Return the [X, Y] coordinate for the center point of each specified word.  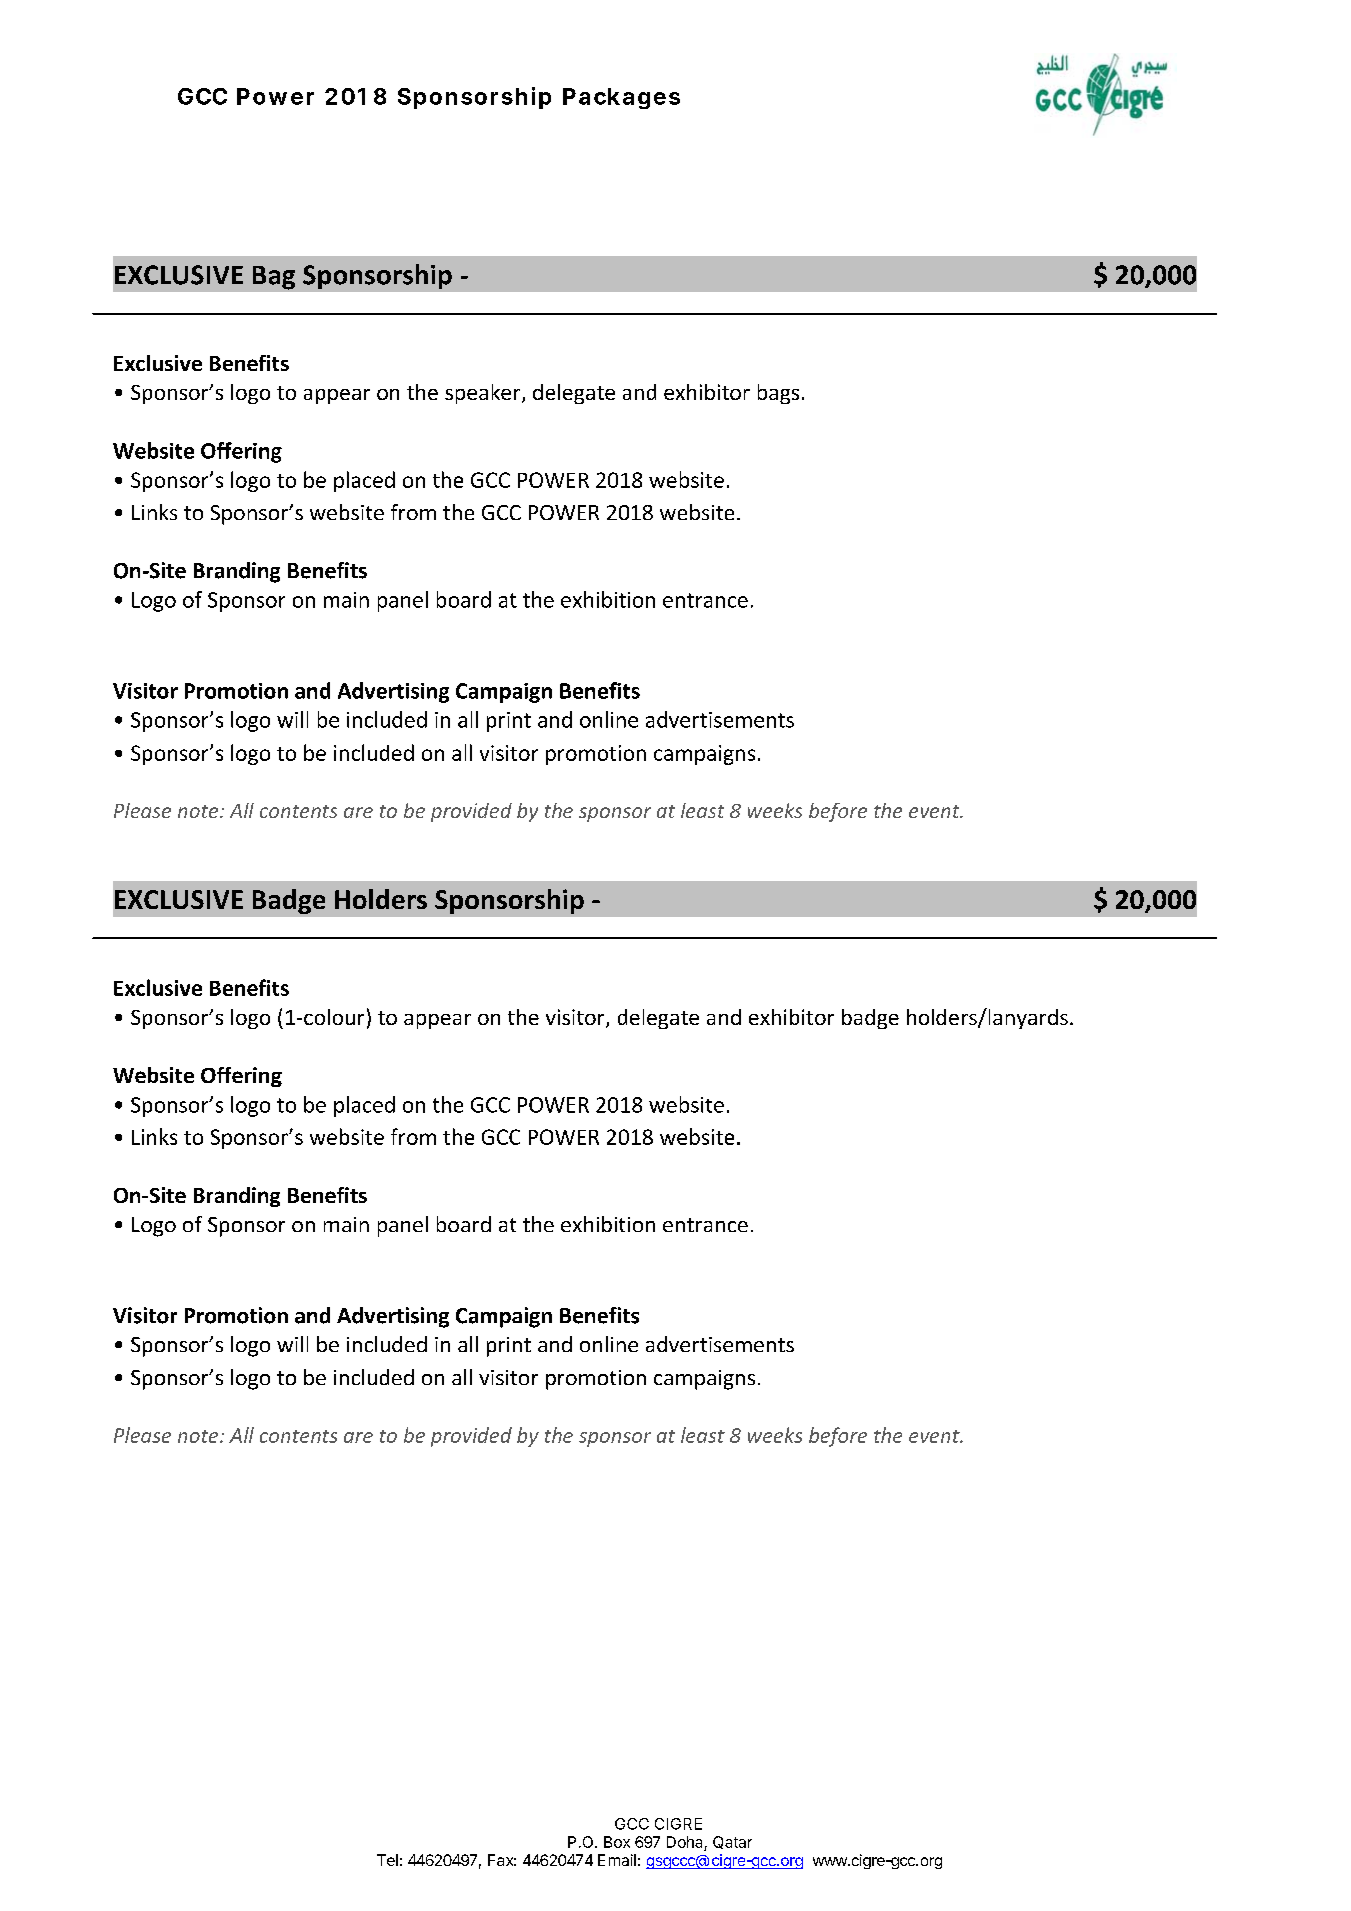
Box [617, 1842]
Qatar [732, 1842]
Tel [387, 1860]
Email [617, 1860]
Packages [621, 98]
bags [778, 394]
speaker [484, 394]
